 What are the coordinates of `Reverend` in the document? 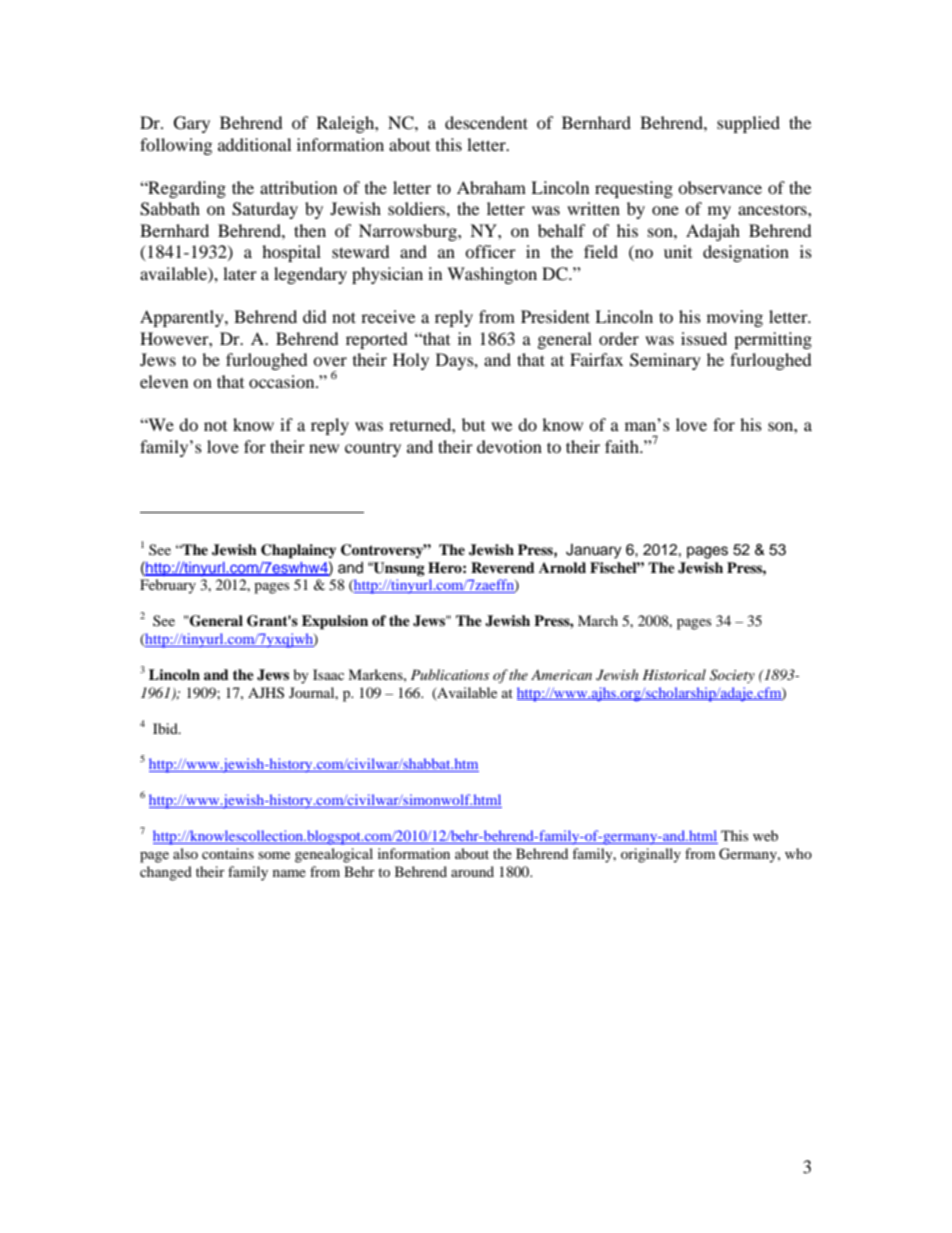 It's located at (503, 567).
